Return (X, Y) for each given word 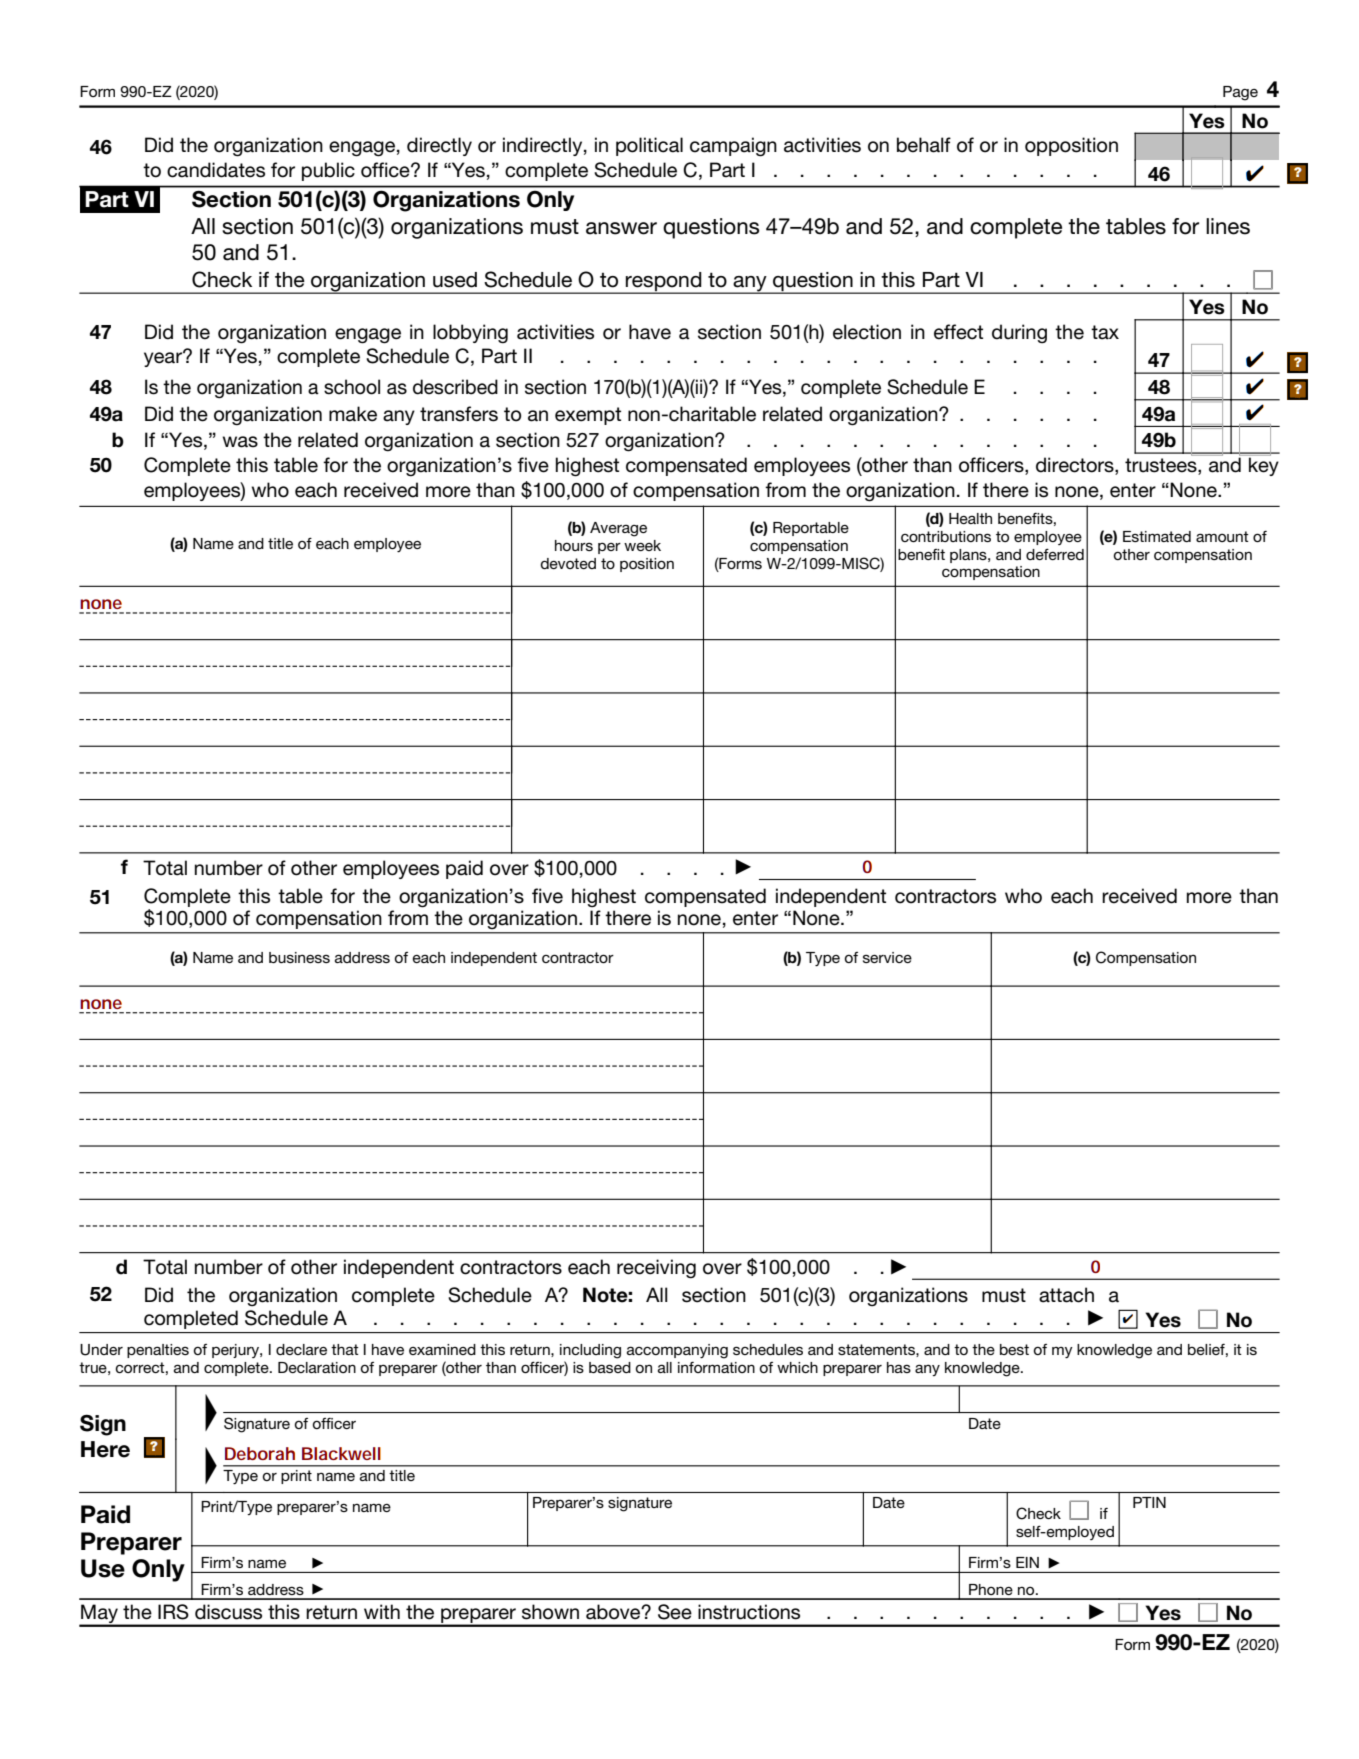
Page (1240, 93)
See (675, 1612)
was (240, 442)
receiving (656, 1268)
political (649, 146)
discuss (228, 1612)
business (299, 957)
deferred (1055, 554)
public (328, 171)
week (642, 545)
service (887, 957)
